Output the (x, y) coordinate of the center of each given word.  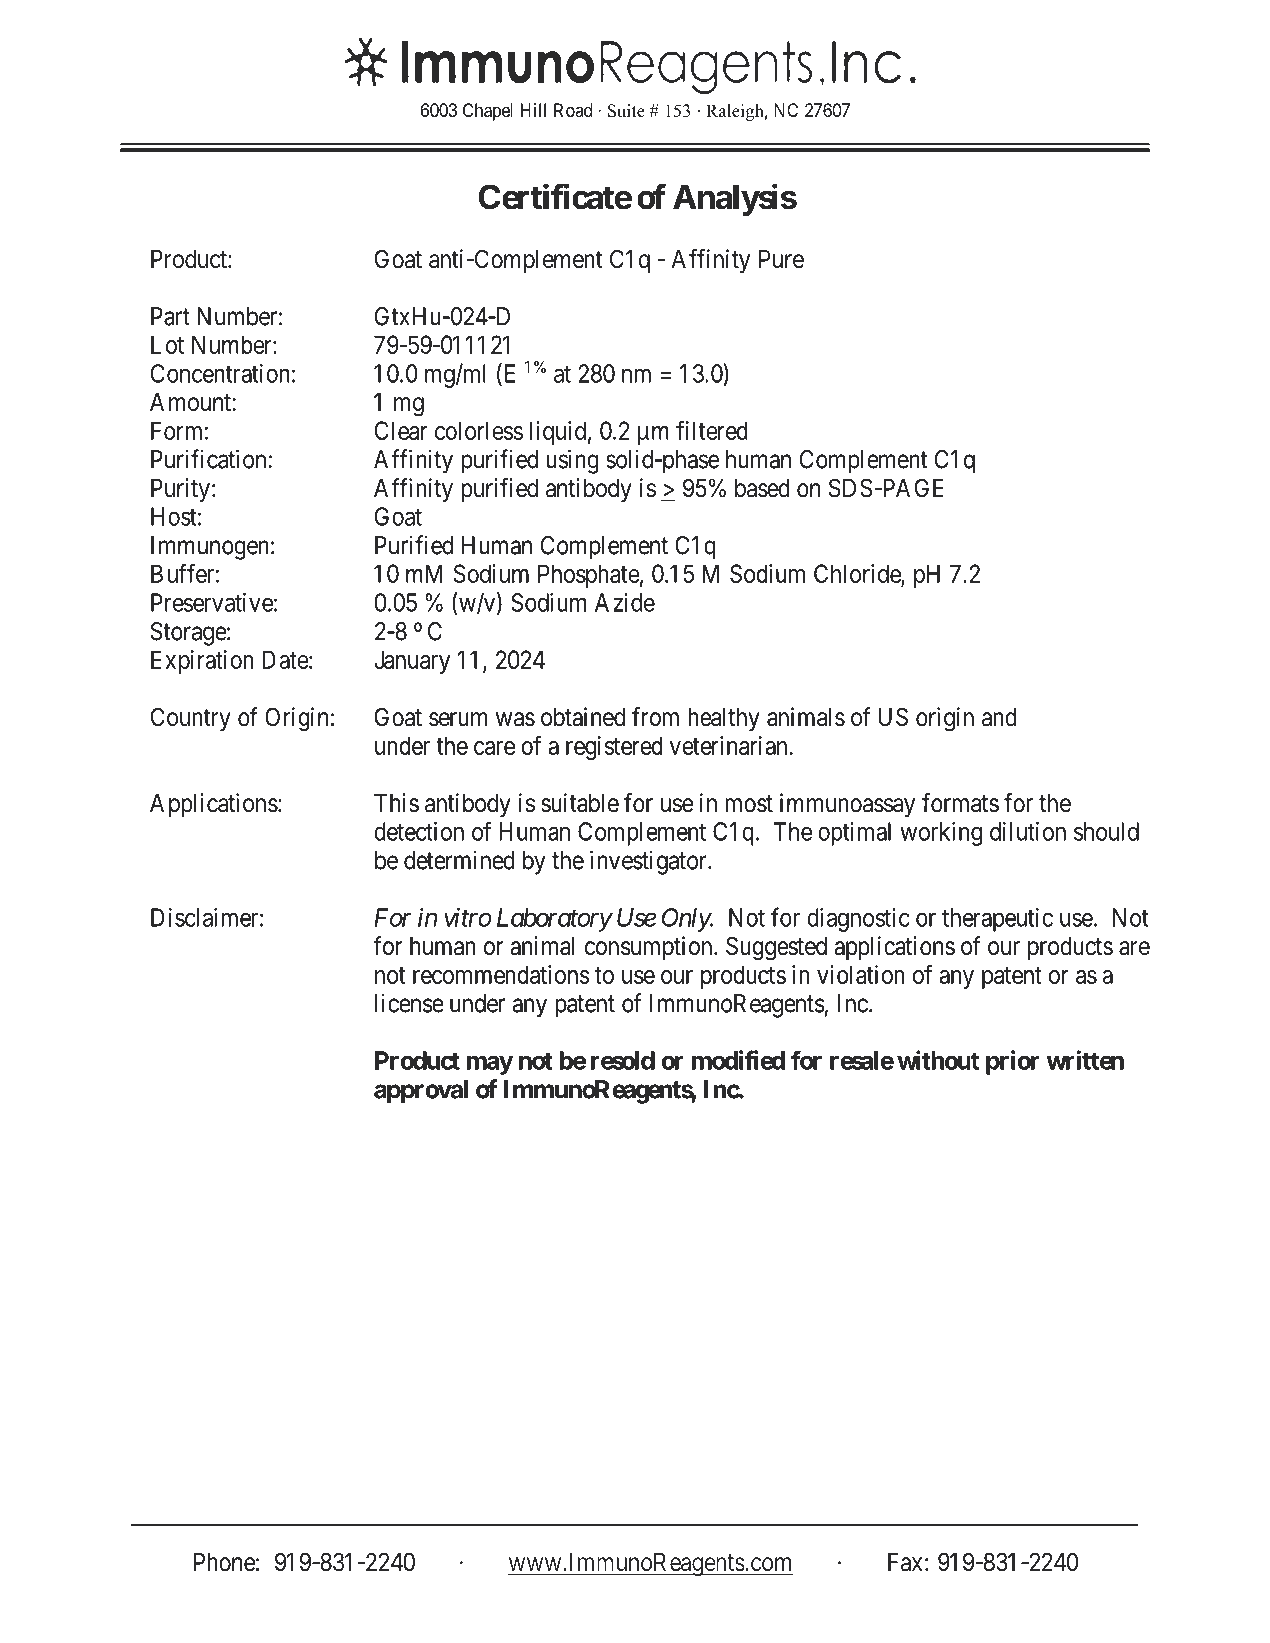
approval (421, 1092)
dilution (1028, 831)
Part (170, 316)
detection (419, 831)
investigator (649, 862)
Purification (208, 459)
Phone (224, 1562)
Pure (781, 259)
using (572, 461)
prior (1012, 1062)
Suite (626, 111)
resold (623, 1060)
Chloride (858, 575)
